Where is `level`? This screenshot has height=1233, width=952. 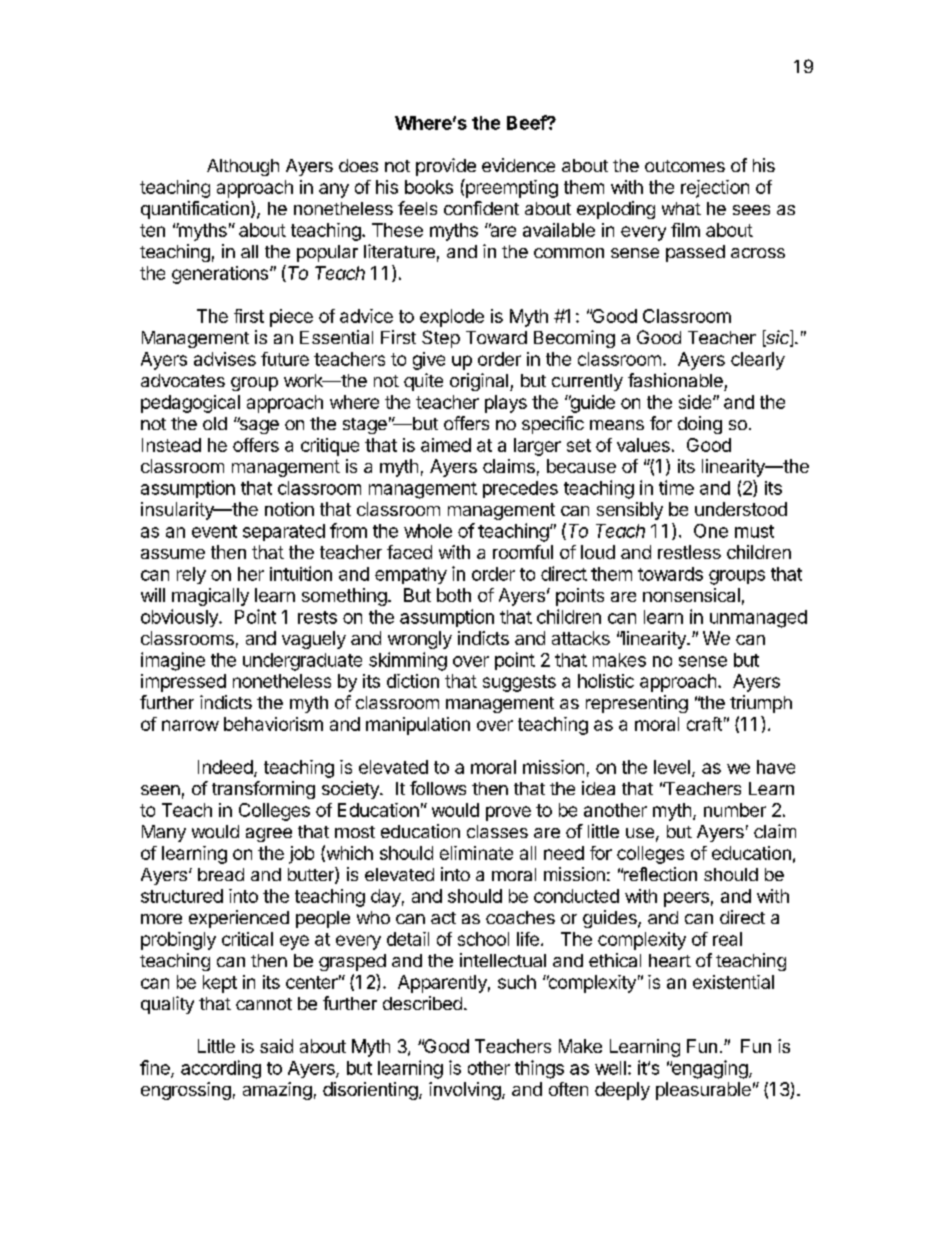
level is located at coordinates (672, 767).
